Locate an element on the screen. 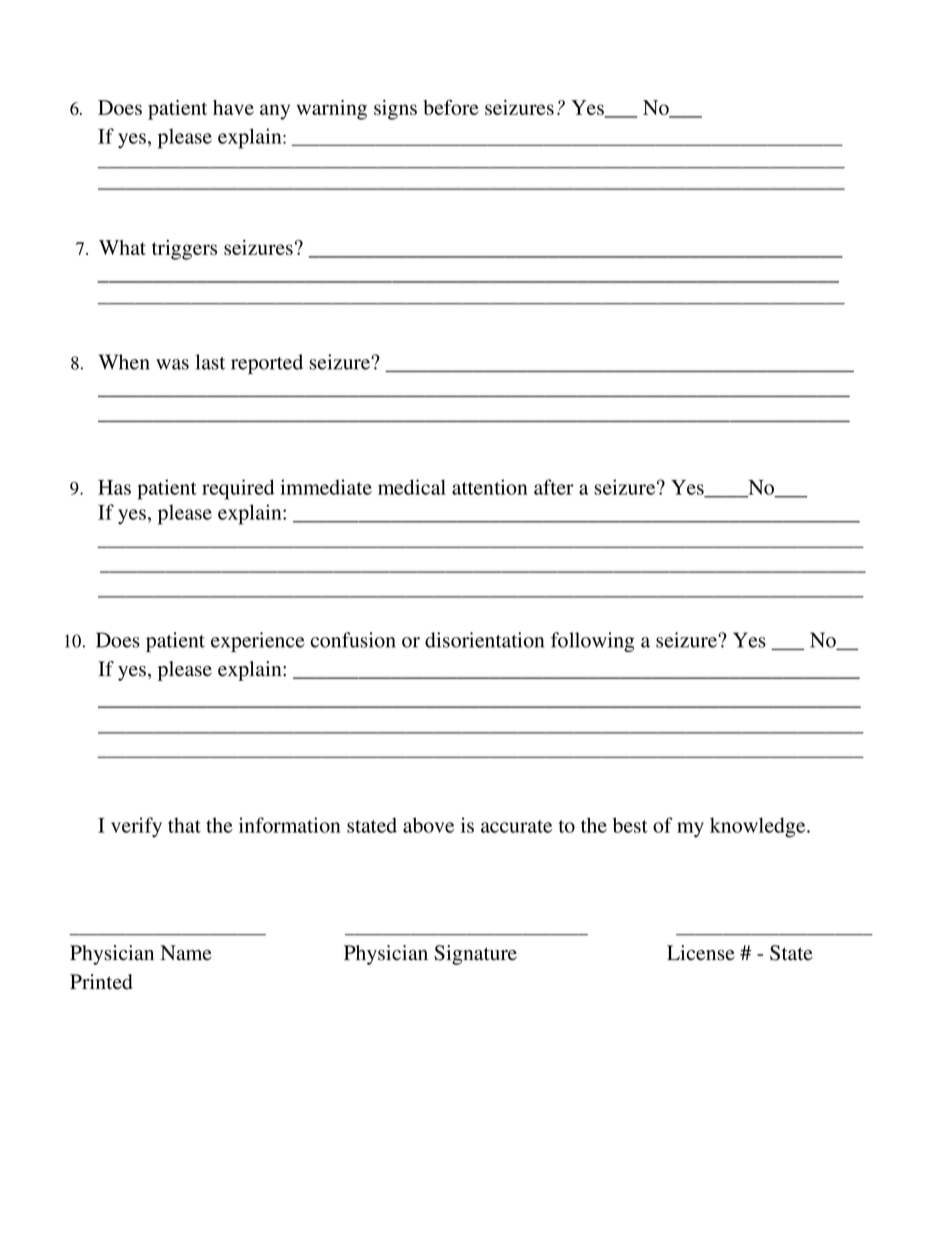 Image resolution: width=952 pixels, height=1233 pixels. that is located at coordinates (184, 825).
